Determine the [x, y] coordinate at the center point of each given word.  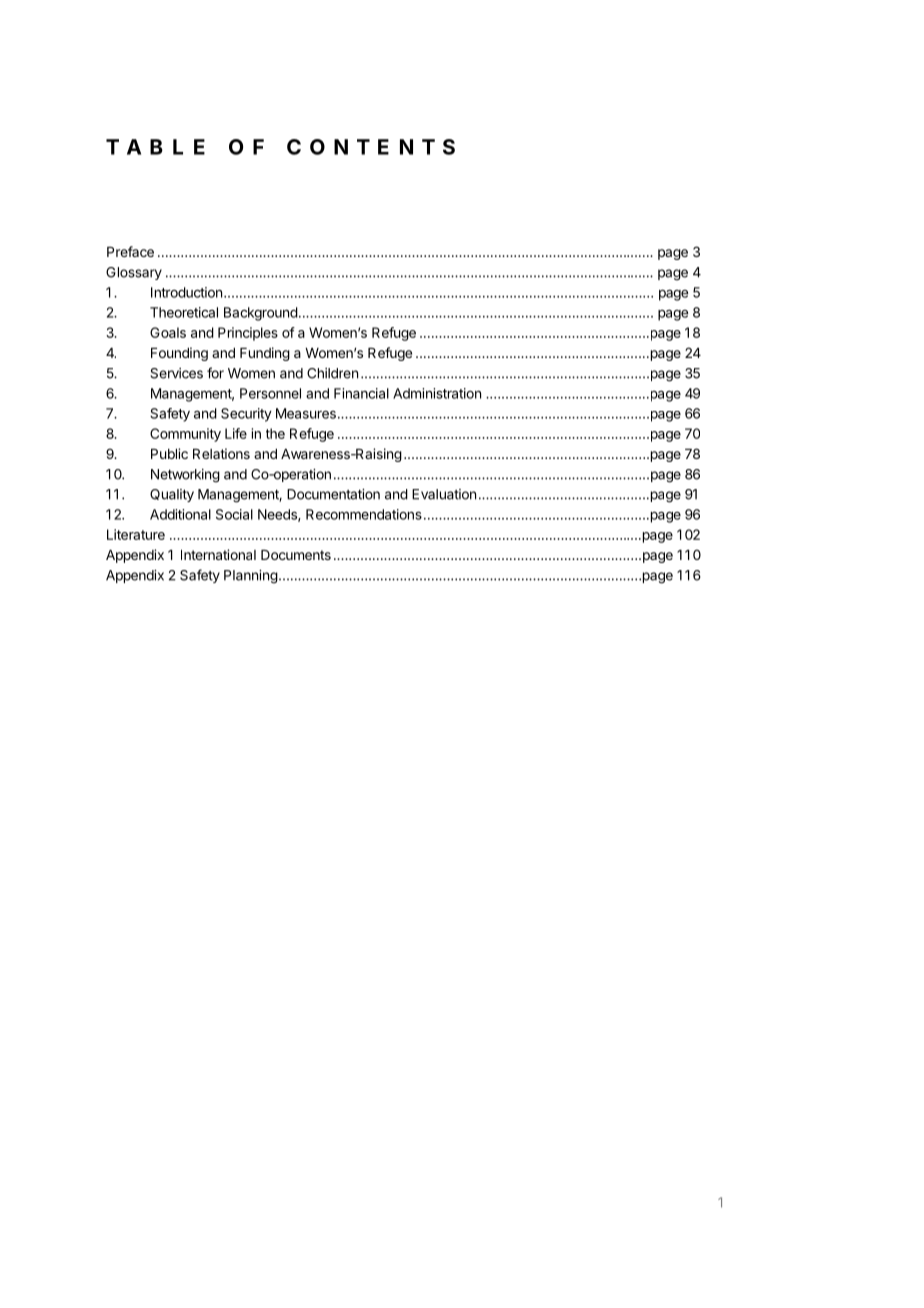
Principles [248, 334]
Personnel [270, 393]
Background [261, 314]
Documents [296, 555]
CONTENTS [371, 147]
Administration [437, 393]
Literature [136, 534]
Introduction [186, 292]
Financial [361, 393]
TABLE [155, 147]
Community [185, 435]
